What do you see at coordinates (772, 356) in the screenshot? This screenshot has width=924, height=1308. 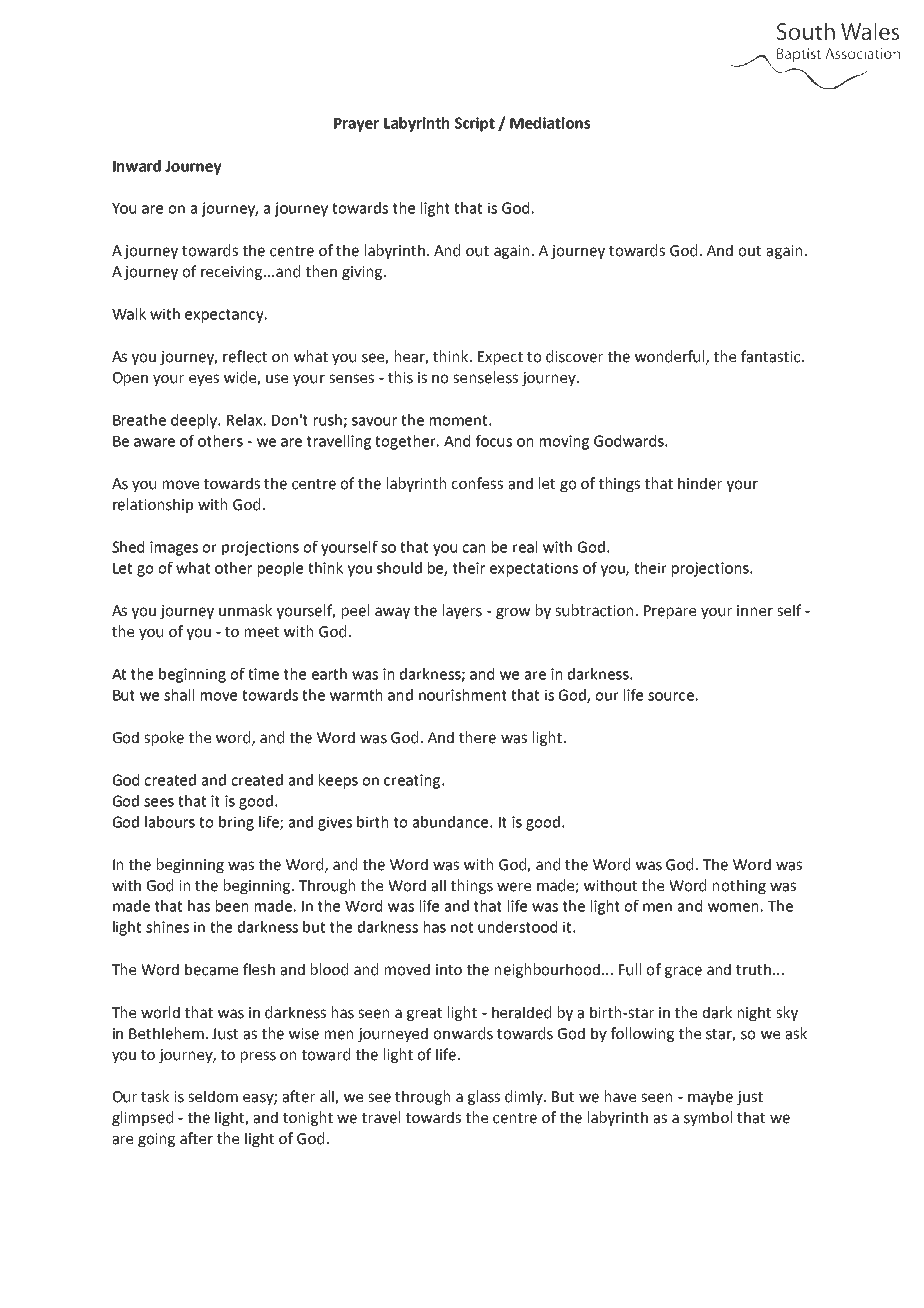 I see `fantastic` at bounding box center [772, 356].
